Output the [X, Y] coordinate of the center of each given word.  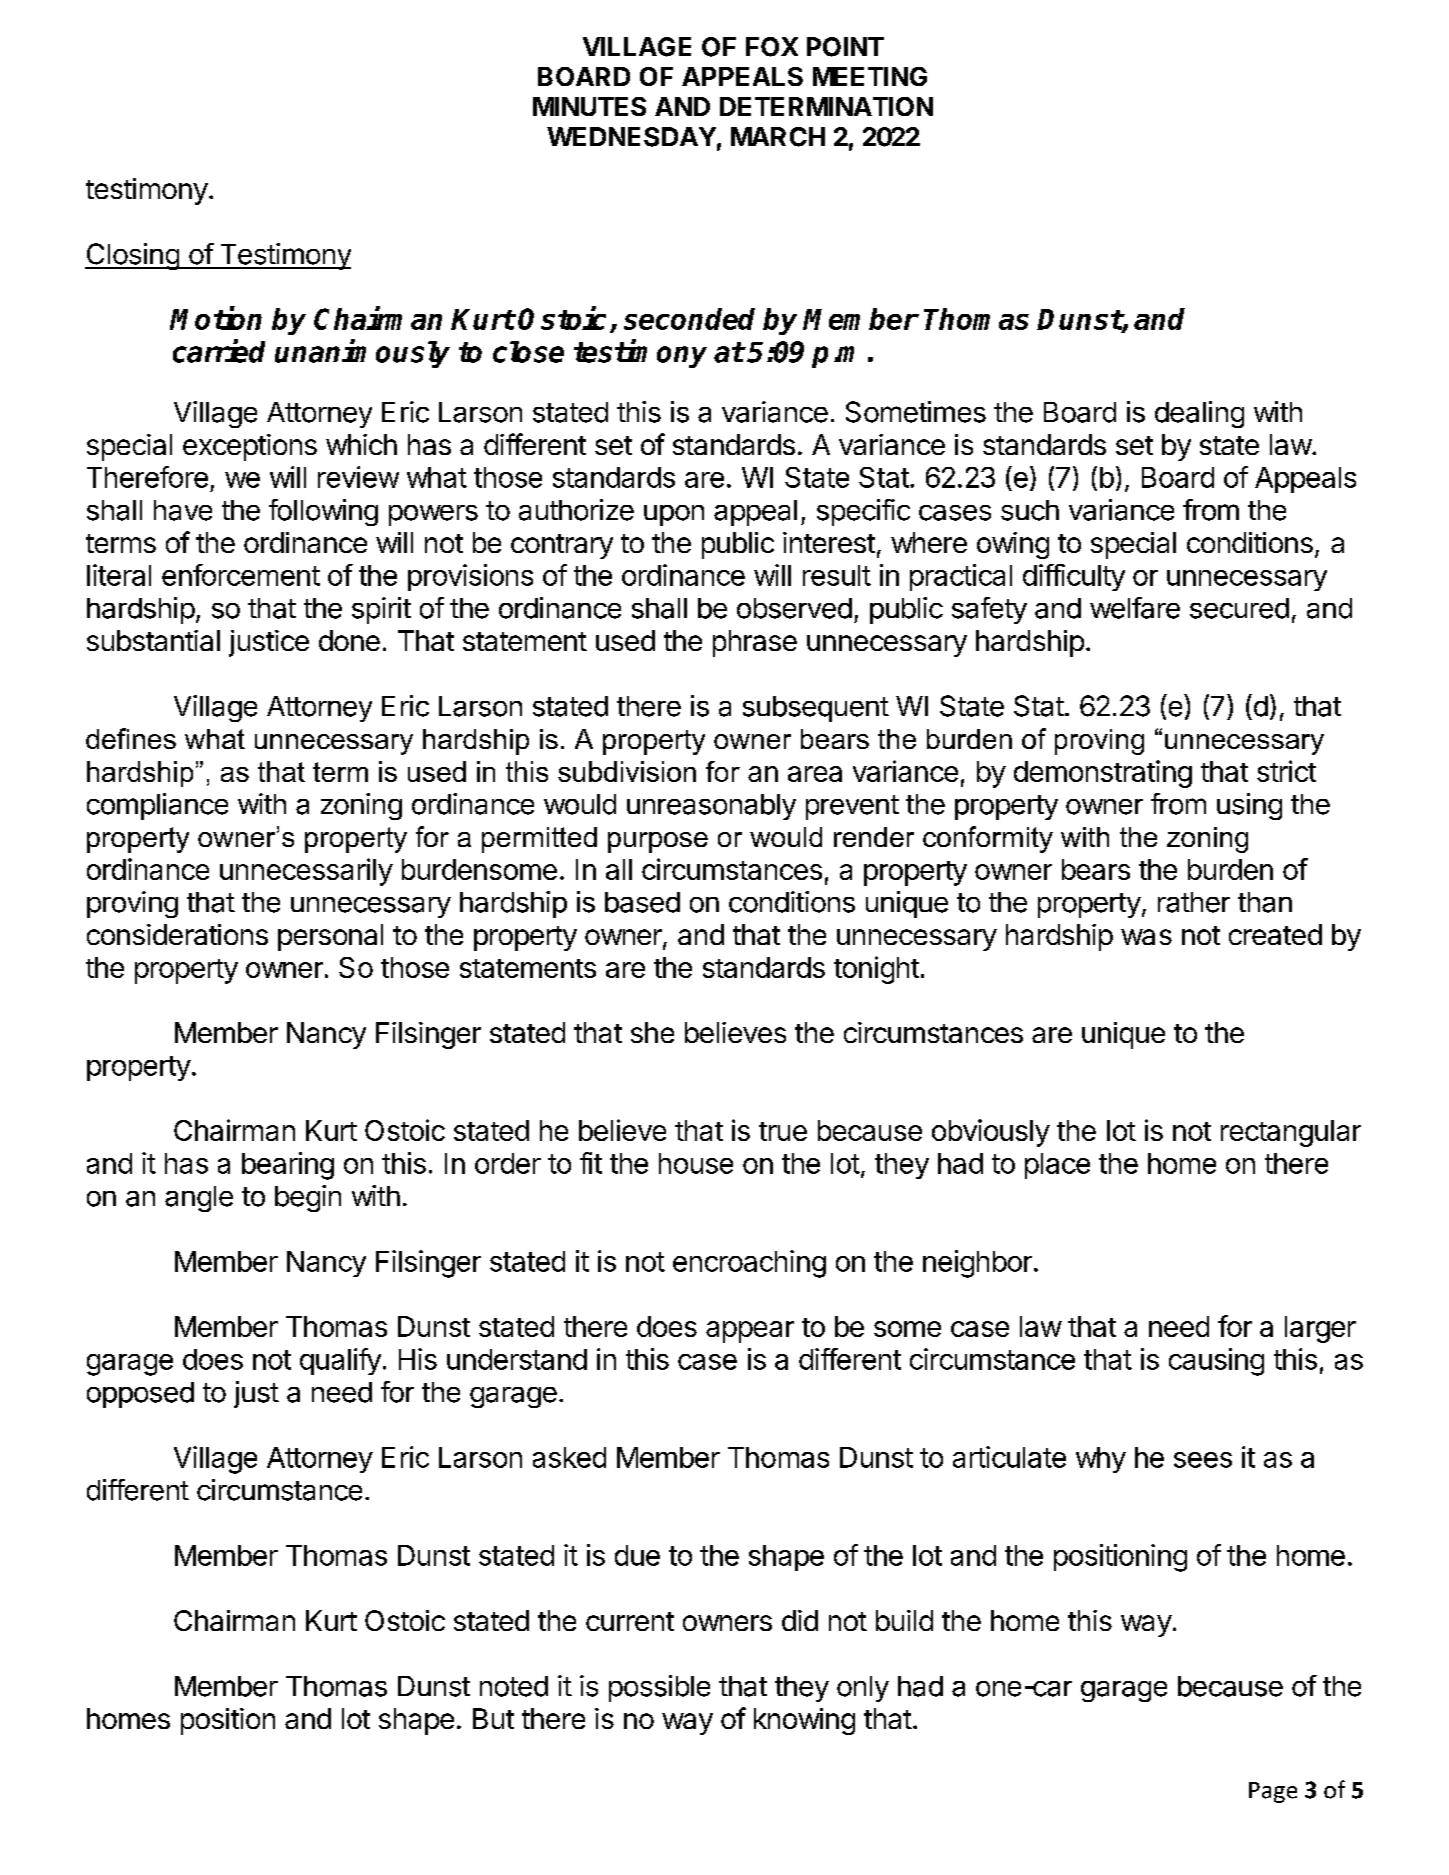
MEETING [870, 76]
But [493, 1718]
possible [659, 1688]
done [349, 640]
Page [1273, 1792]
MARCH [778, 137]
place [1057, 1166]
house [696, 1163]
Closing [133, 256]
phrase [755, 643]
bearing [288, 1166]
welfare [1135, 608]
